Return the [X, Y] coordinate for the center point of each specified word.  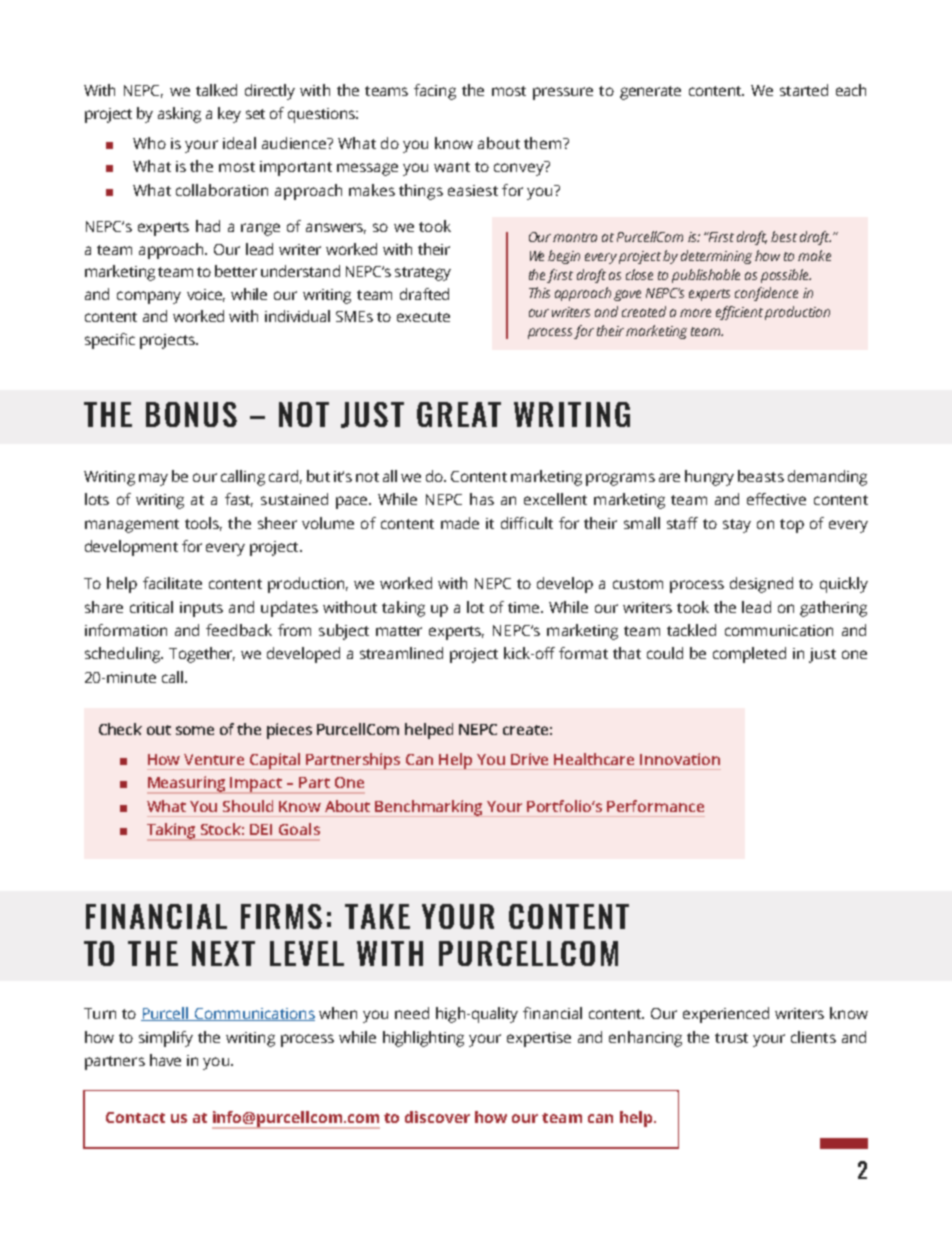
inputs [201, 609]
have [165, 1060]
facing [435, 92]
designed [761, 585]
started [804, 90]
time [525, 607]
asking [179, 115]
